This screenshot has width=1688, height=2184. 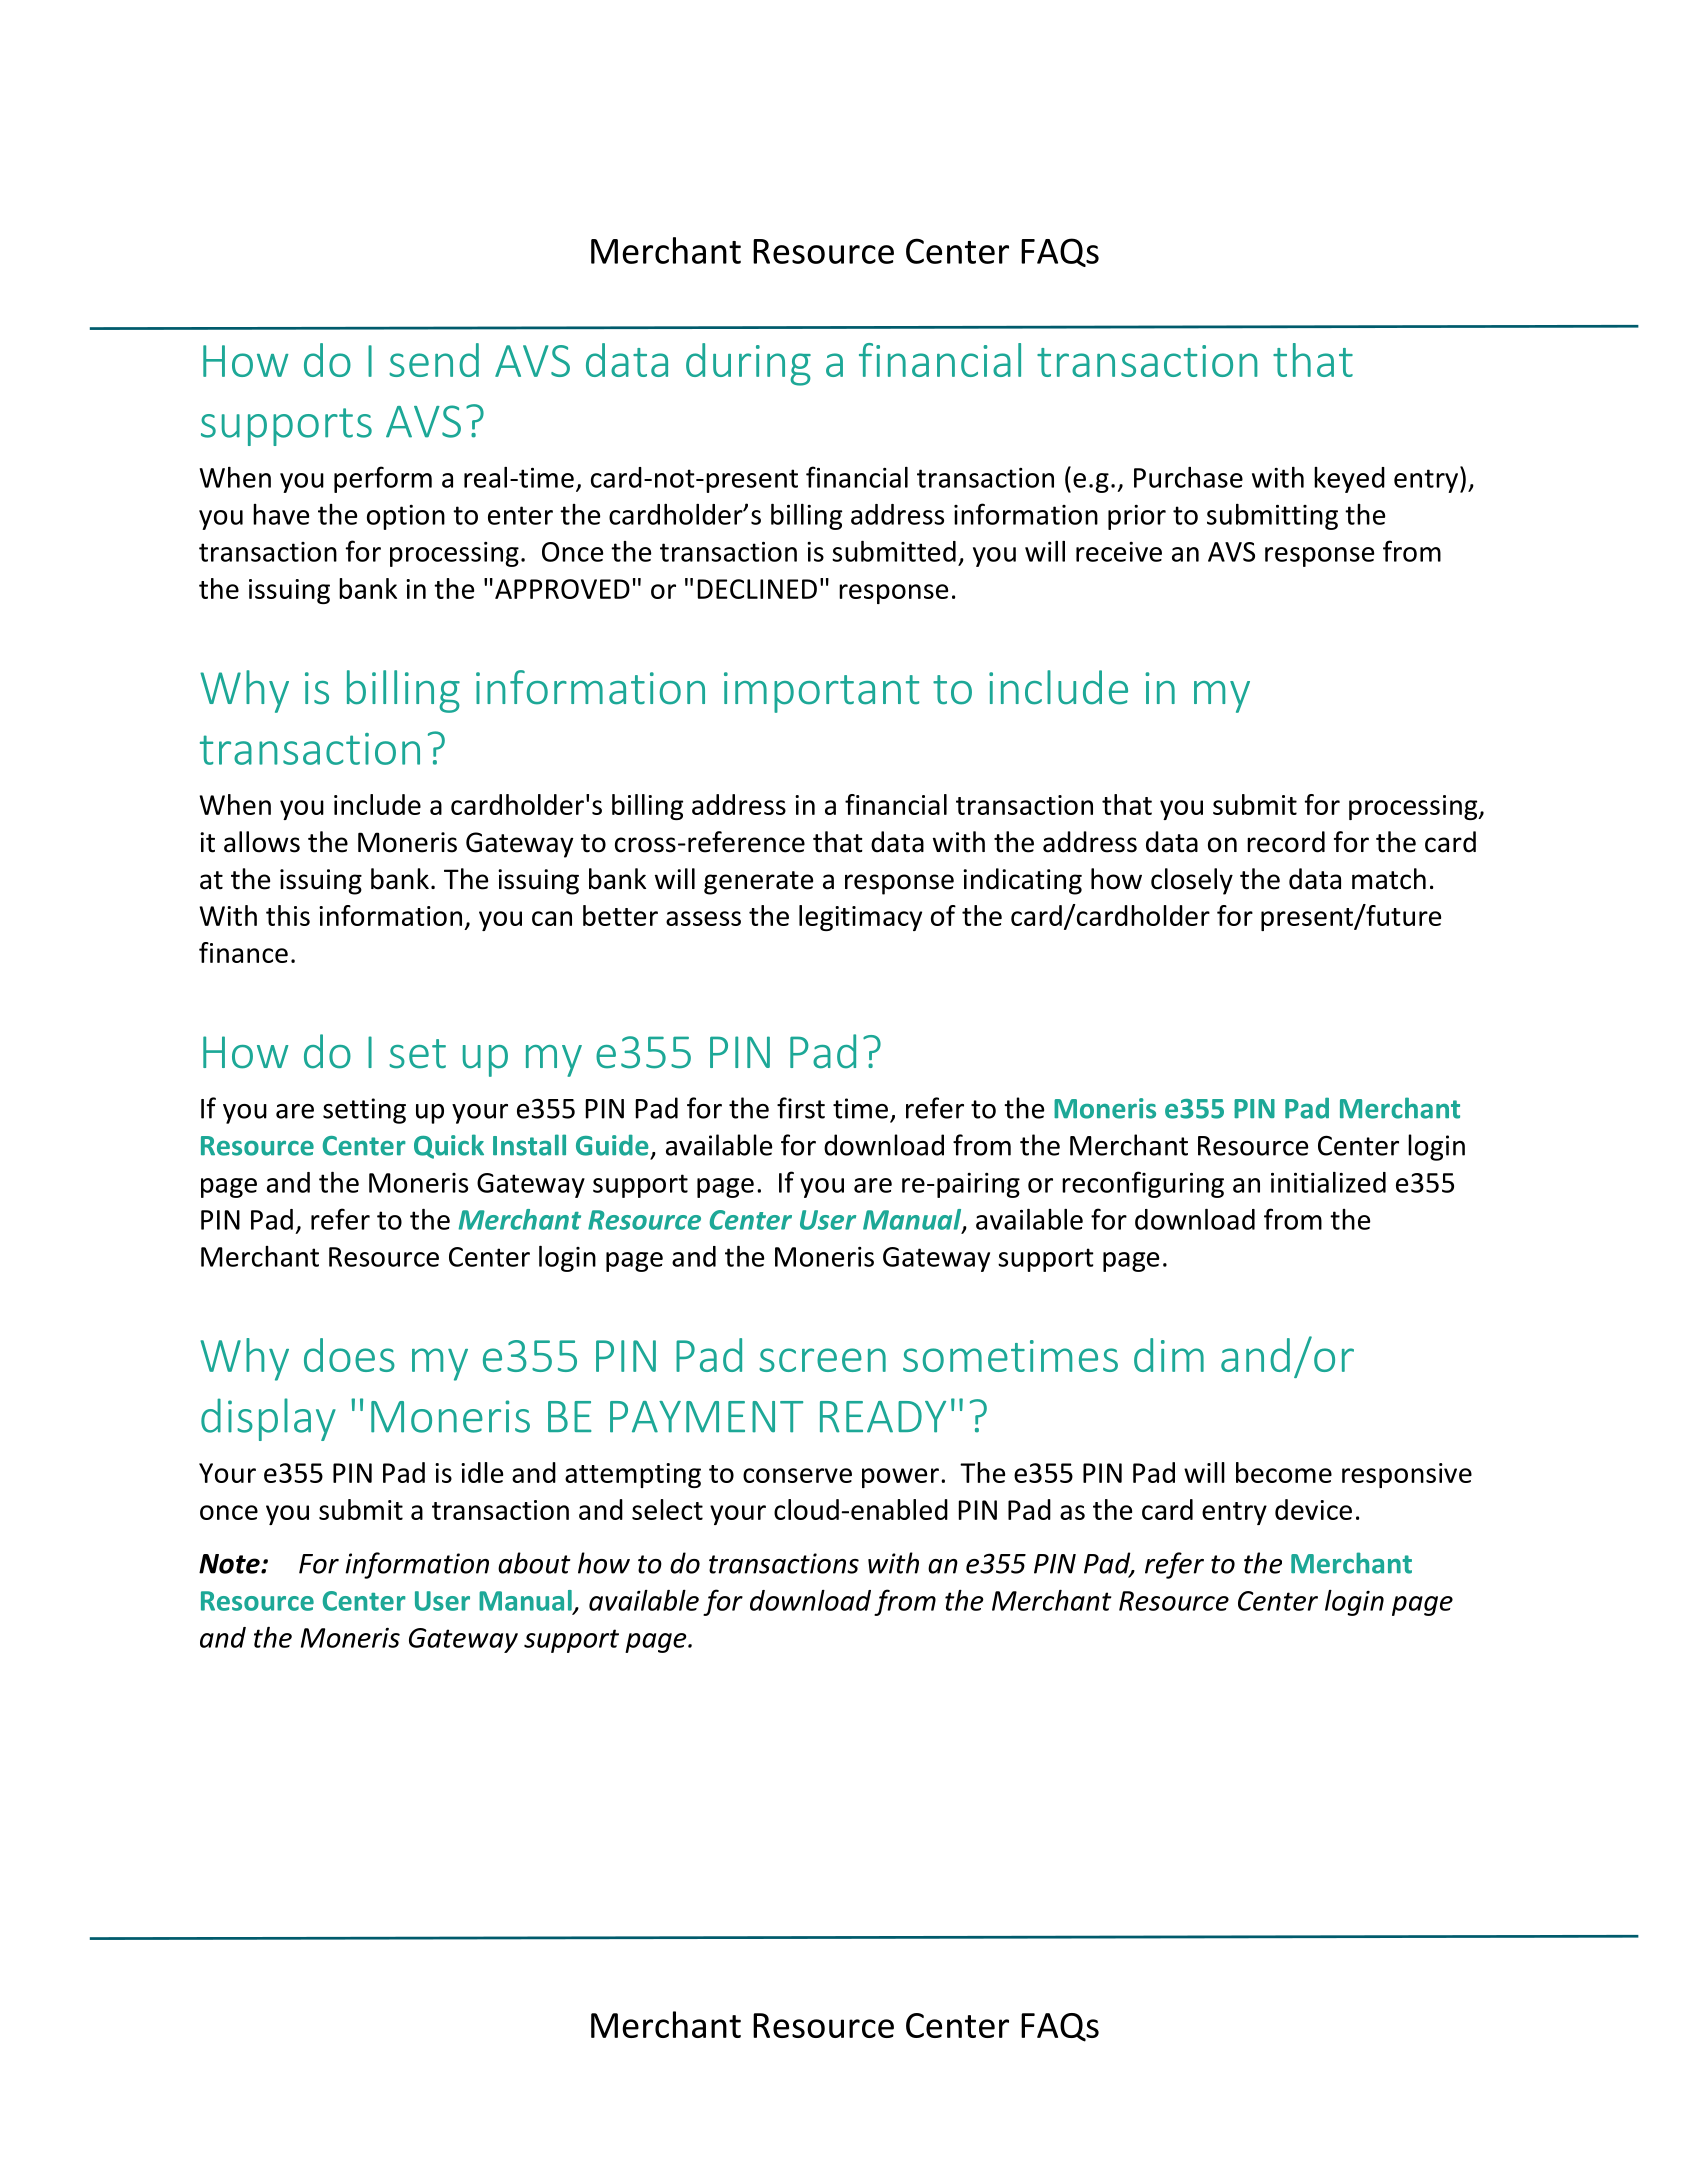 I want to click on closely, so click(x=1192, y=881).
